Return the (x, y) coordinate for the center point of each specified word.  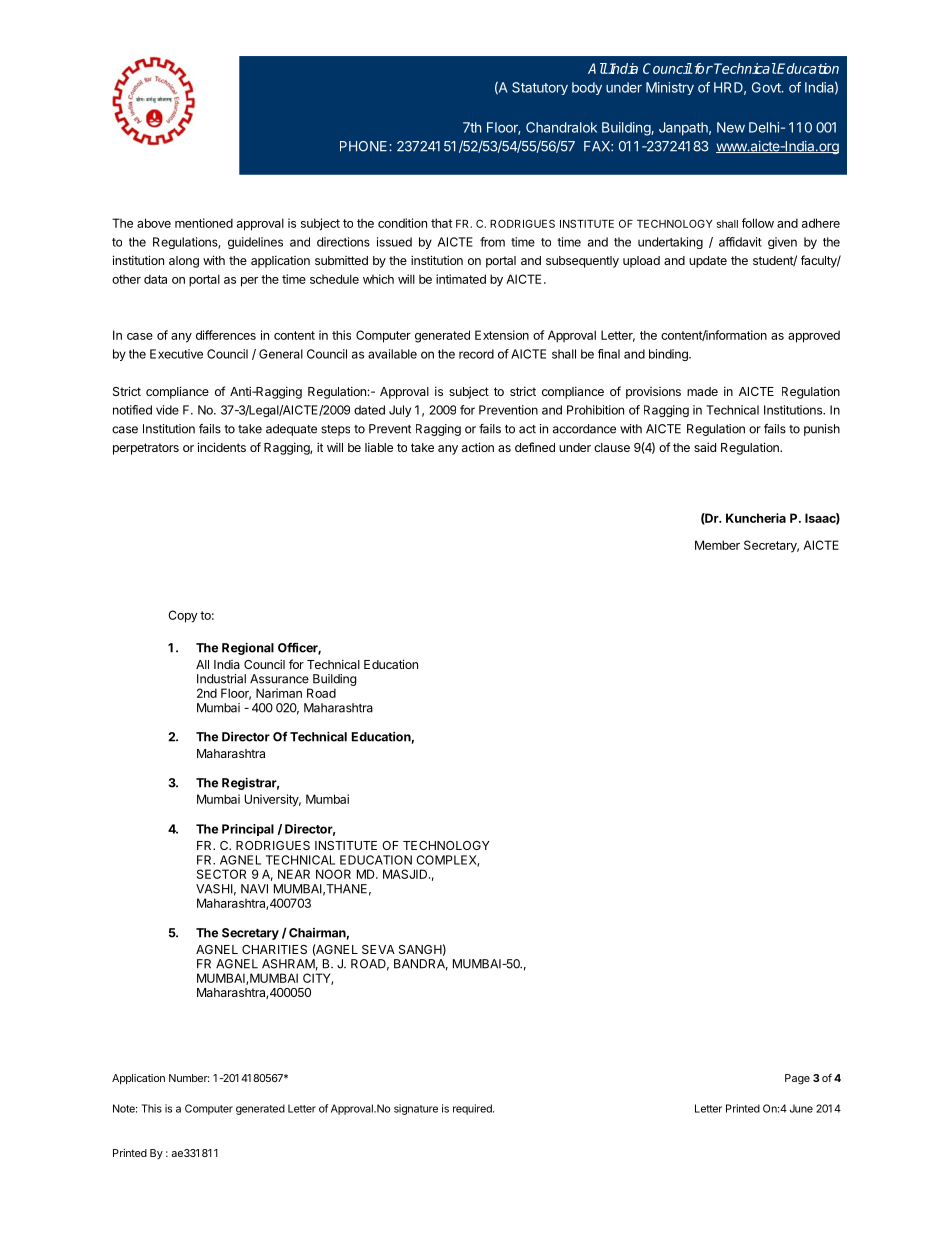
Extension (502, 335)
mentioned (204, 223)
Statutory (540, 88)
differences (226, 335)
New (731, 127)
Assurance (279, 679)
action (478, 447)
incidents (222, 447)
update (708, 262)
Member (717, 545)
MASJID (406, 874)
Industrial (221, 679)
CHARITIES (274, 949)
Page (797, 1079)
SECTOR (221, 874)
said (705, 447)
